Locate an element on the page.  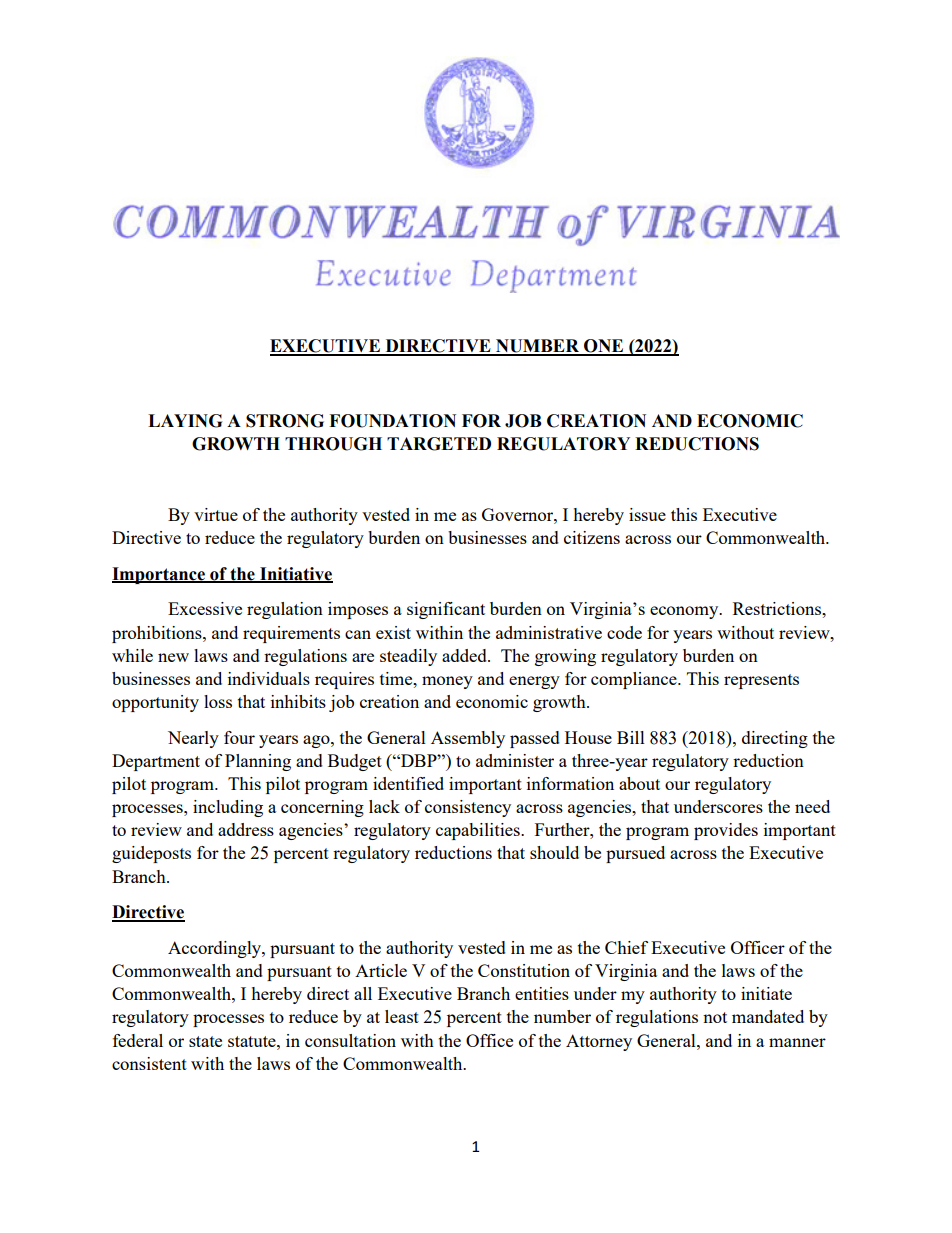
LAYING is located at coordinates (185, 421).
